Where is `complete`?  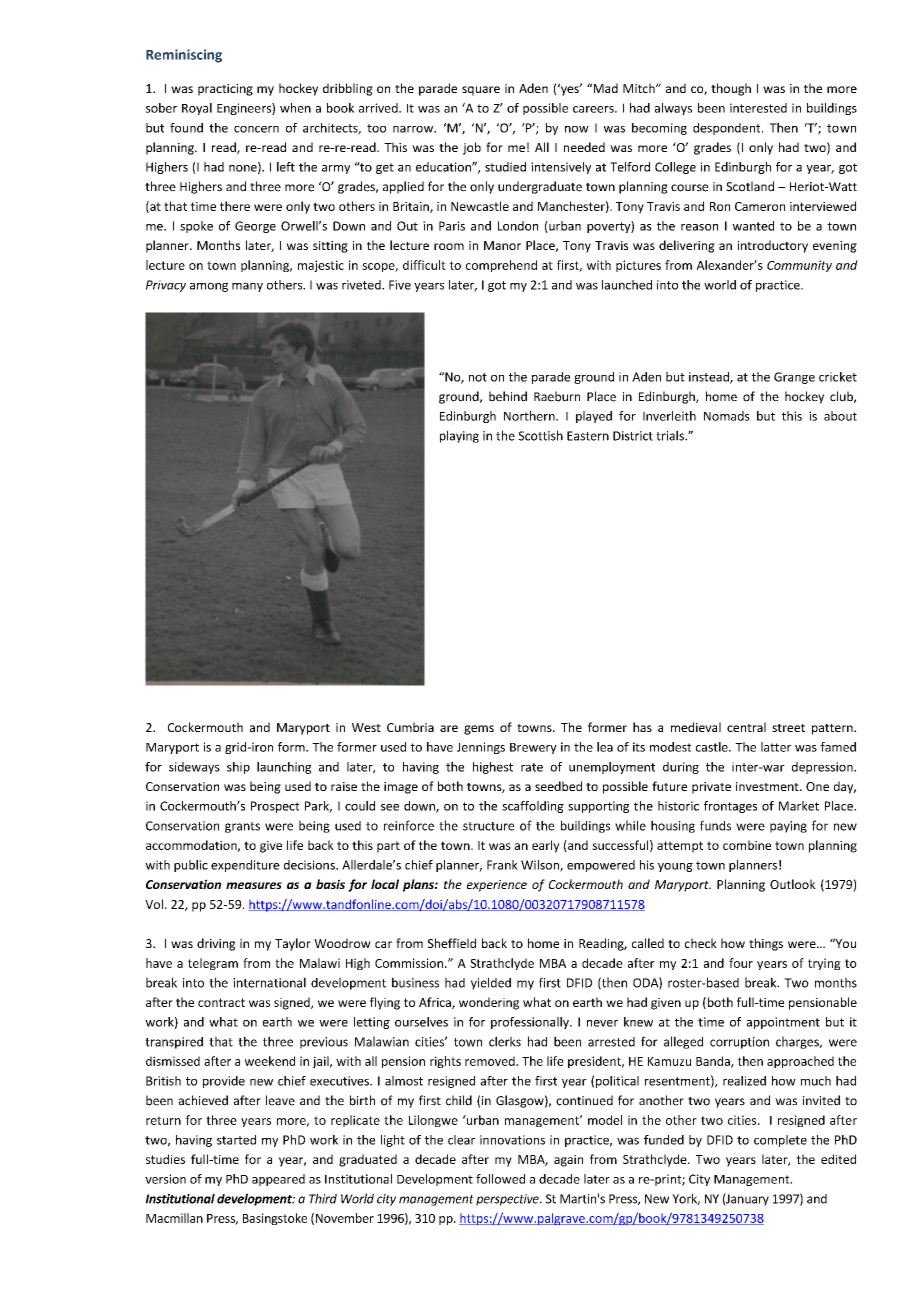 complete is located at coordinates (780, 1141).
